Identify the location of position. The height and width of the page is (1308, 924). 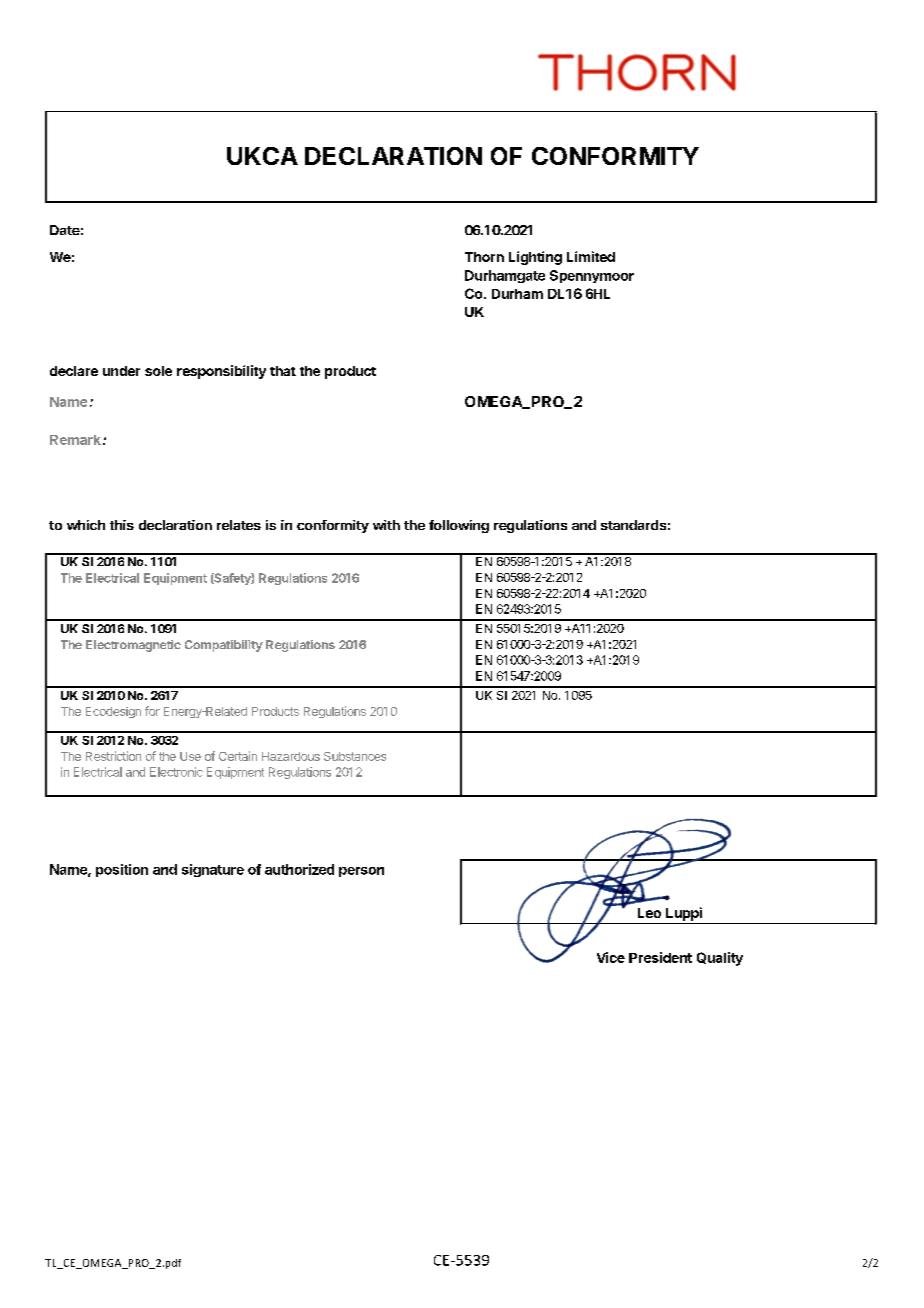
(122, 870).
